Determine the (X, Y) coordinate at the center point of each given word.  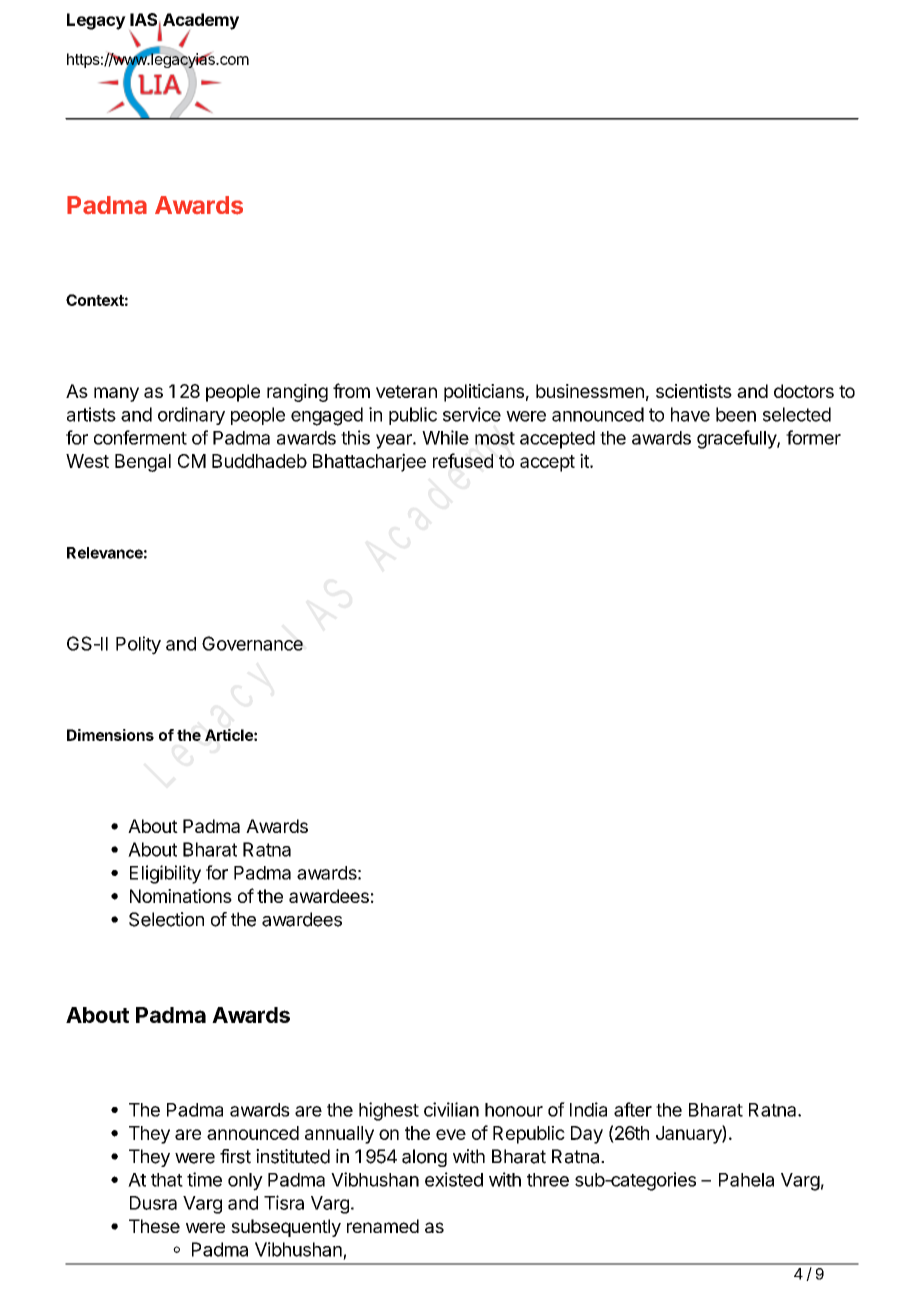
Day (587, 1135)
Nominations (181, 896)
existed (454, 1179)
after (633, 1109)
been (736, 414)
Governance (252, 643)
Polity (138, 645)
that (167, 1180)
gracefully (737, 439)
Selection (166, 919)
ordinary (191, 416)
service (472, 414)
